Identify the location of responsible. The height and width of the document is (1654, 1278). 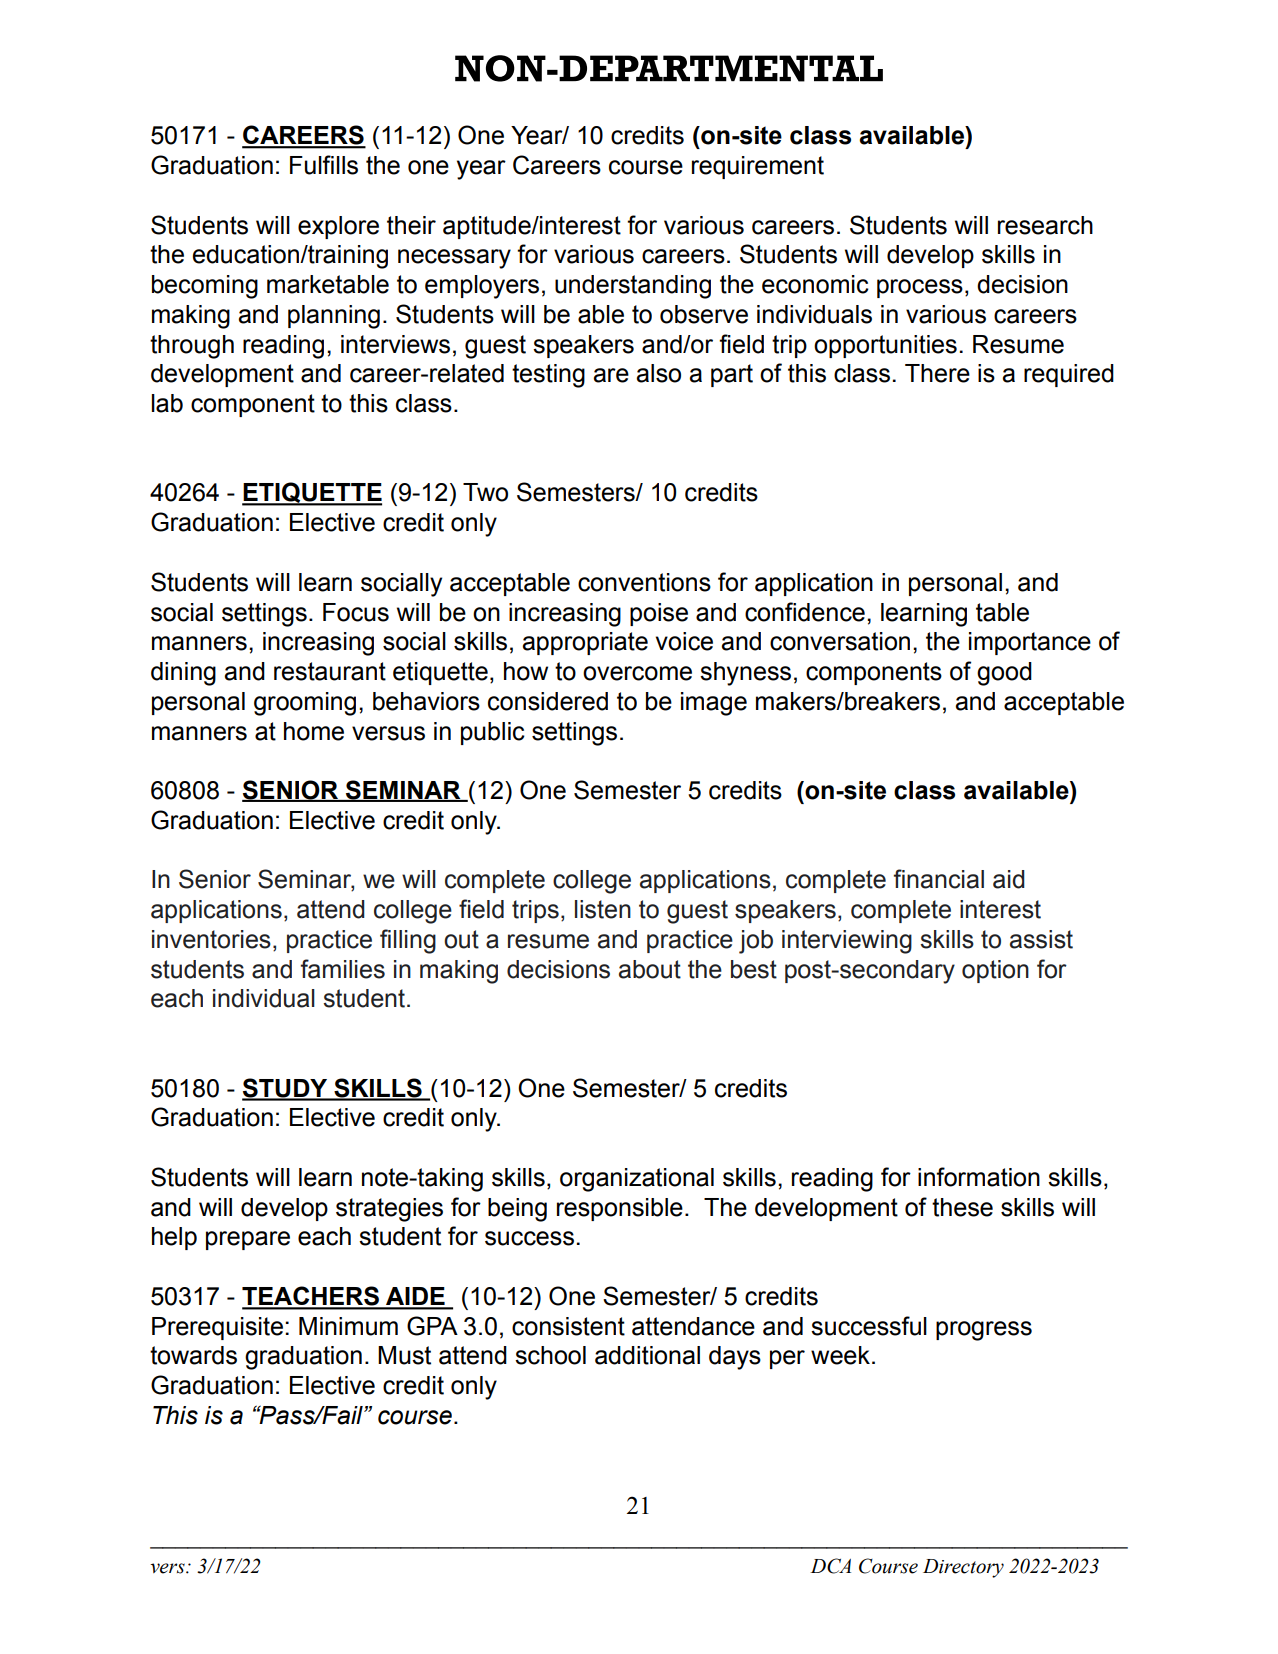
(620, 1209).
